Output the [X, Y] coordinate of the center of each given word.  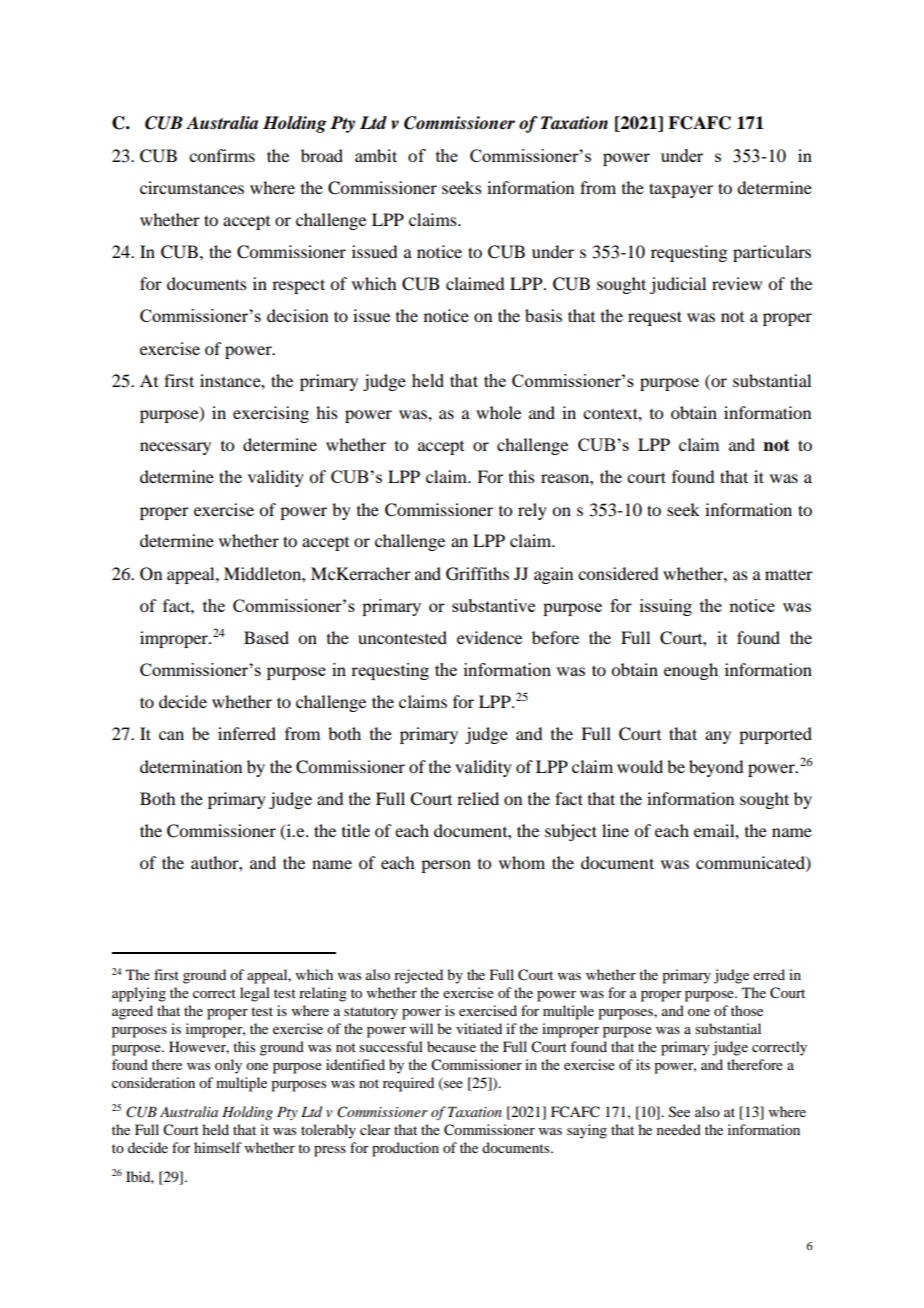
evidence [489, 637]
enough [691, 671]
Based [266, 637]
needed [679, 1129]
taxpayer [681, 190]
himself [218, 1147]
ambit [376, 155]
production [405, 1149]
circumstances [192, 187]
